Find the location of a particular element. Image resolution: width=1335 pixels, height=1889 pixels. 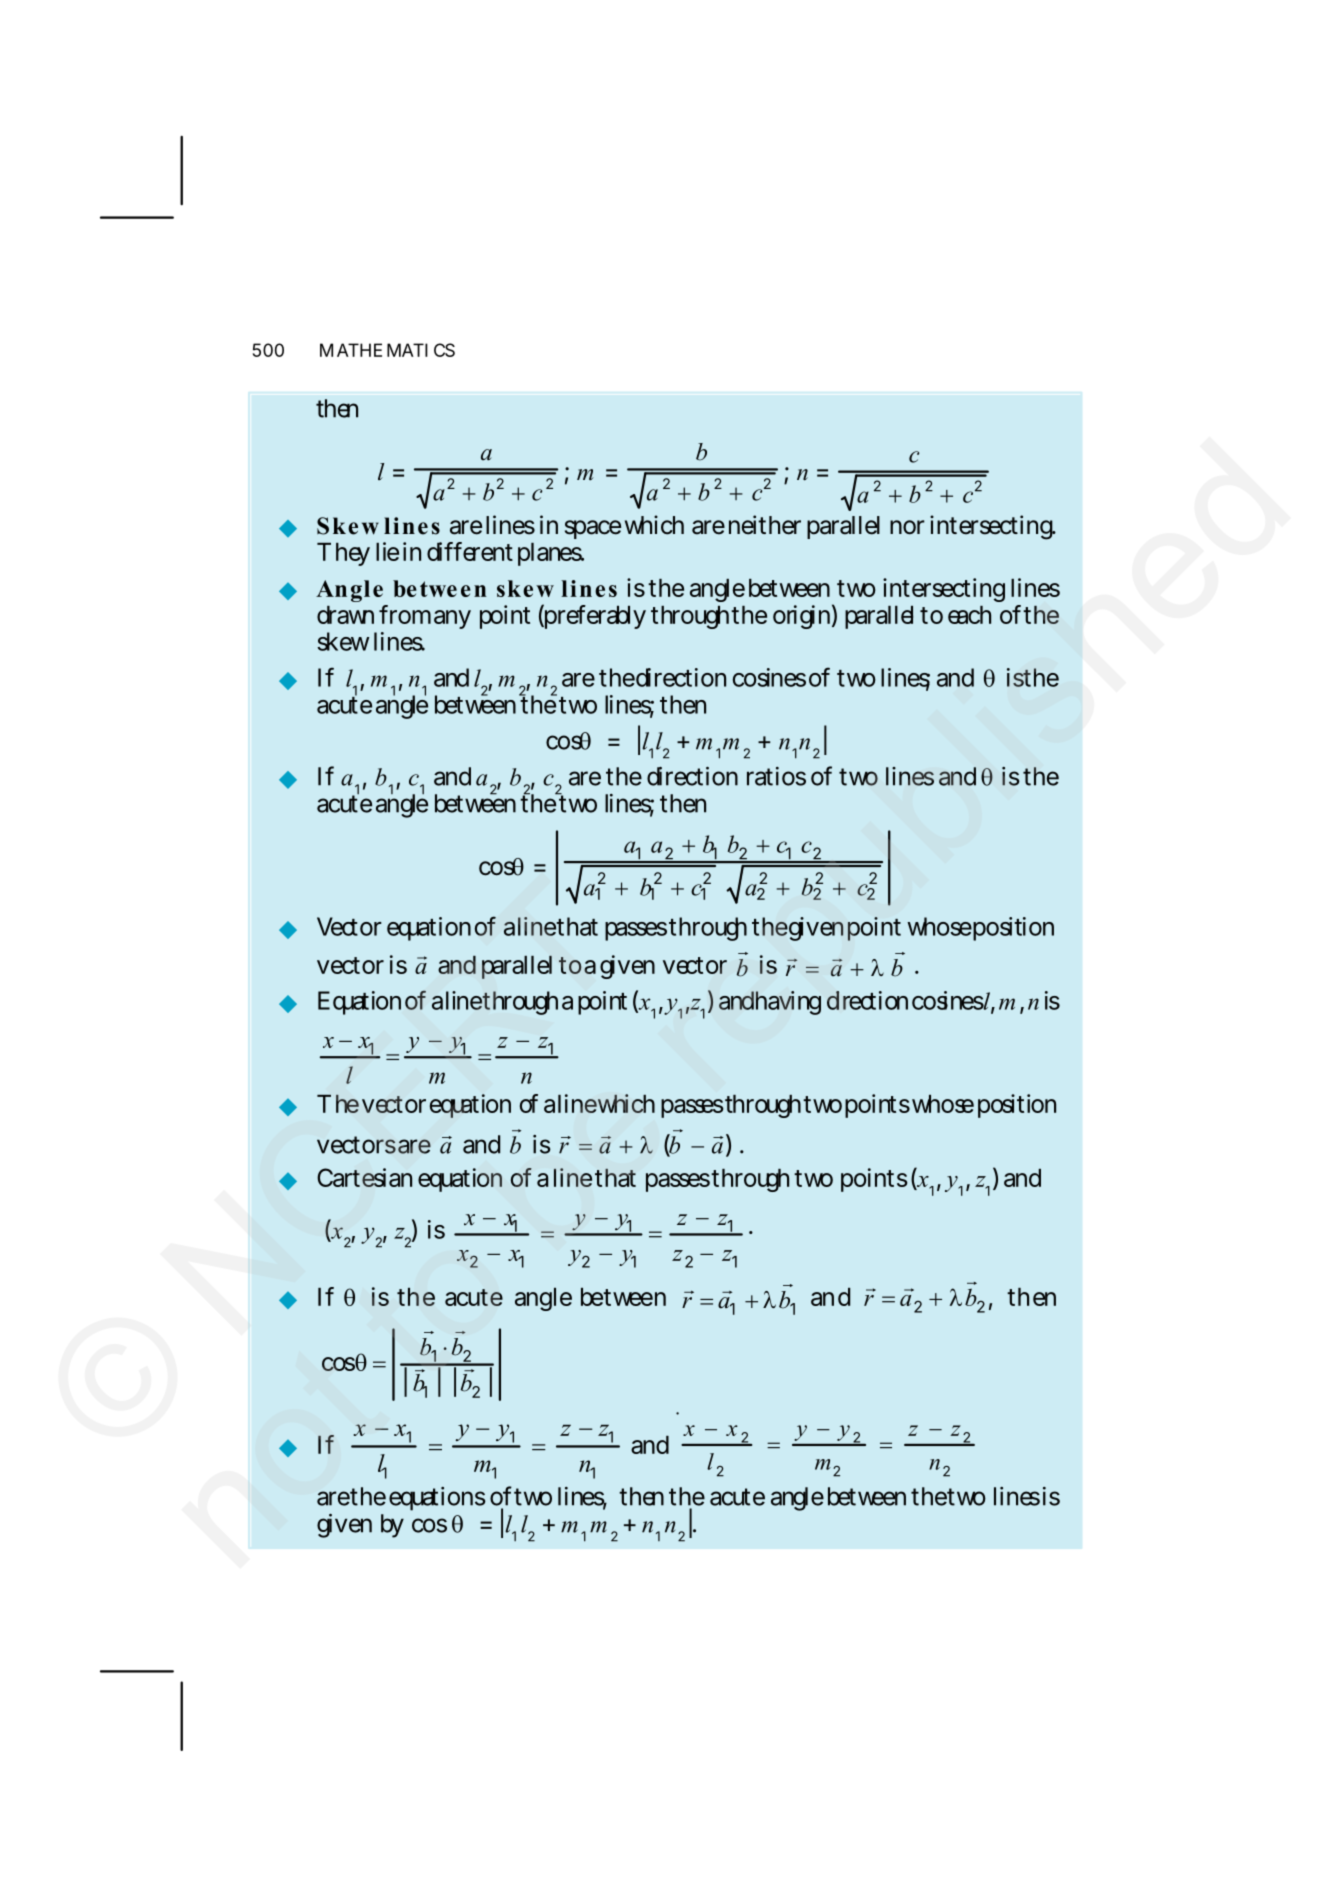

from is located at coordinates (405, 614).
